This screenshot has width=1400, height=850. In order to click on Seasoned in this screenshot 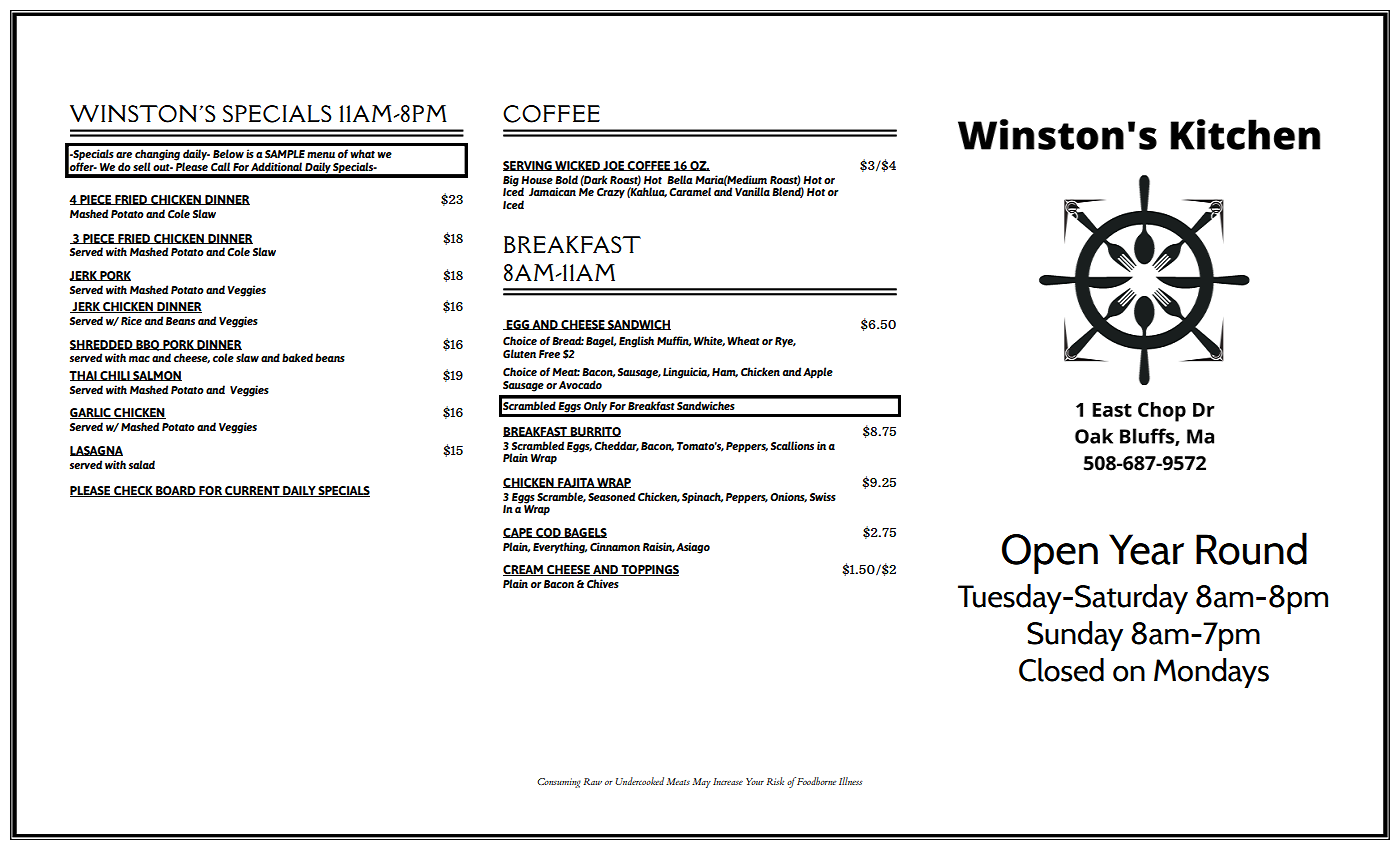, I will do `click(611, 496)`.
